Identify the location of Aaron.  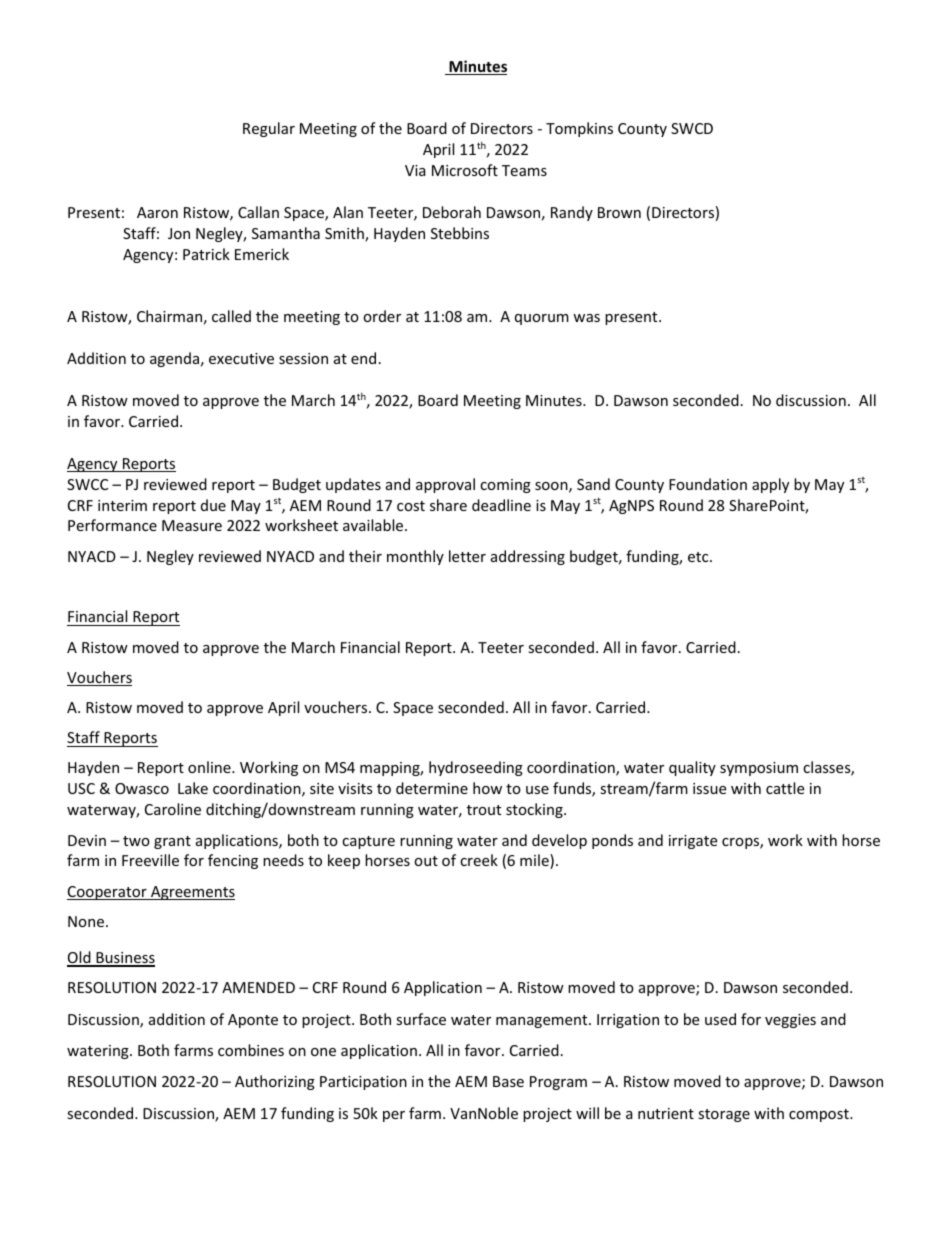
(157, 212).
